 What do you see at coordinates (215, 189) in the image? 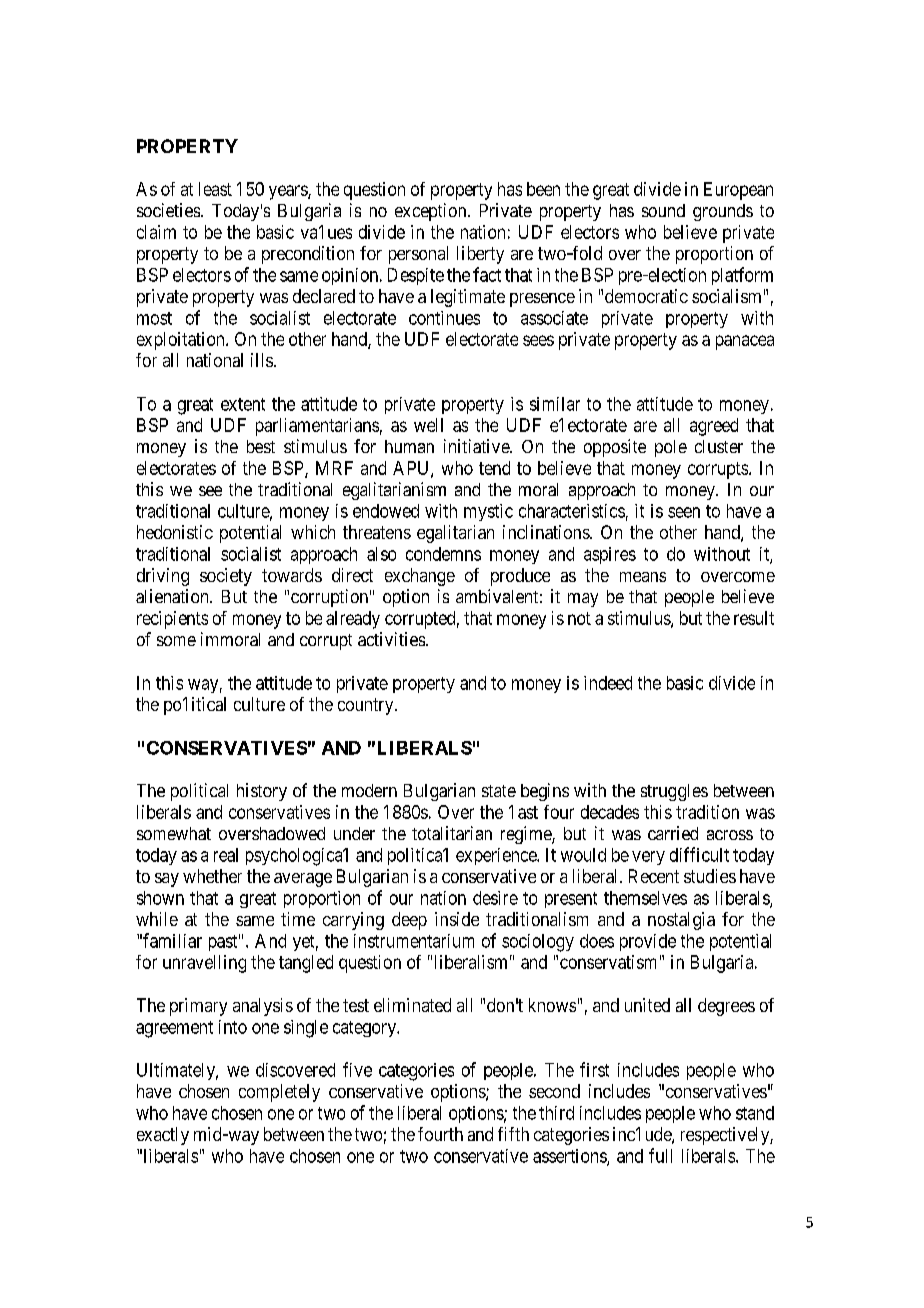
I see `least` at bounding box center [215, 189].
